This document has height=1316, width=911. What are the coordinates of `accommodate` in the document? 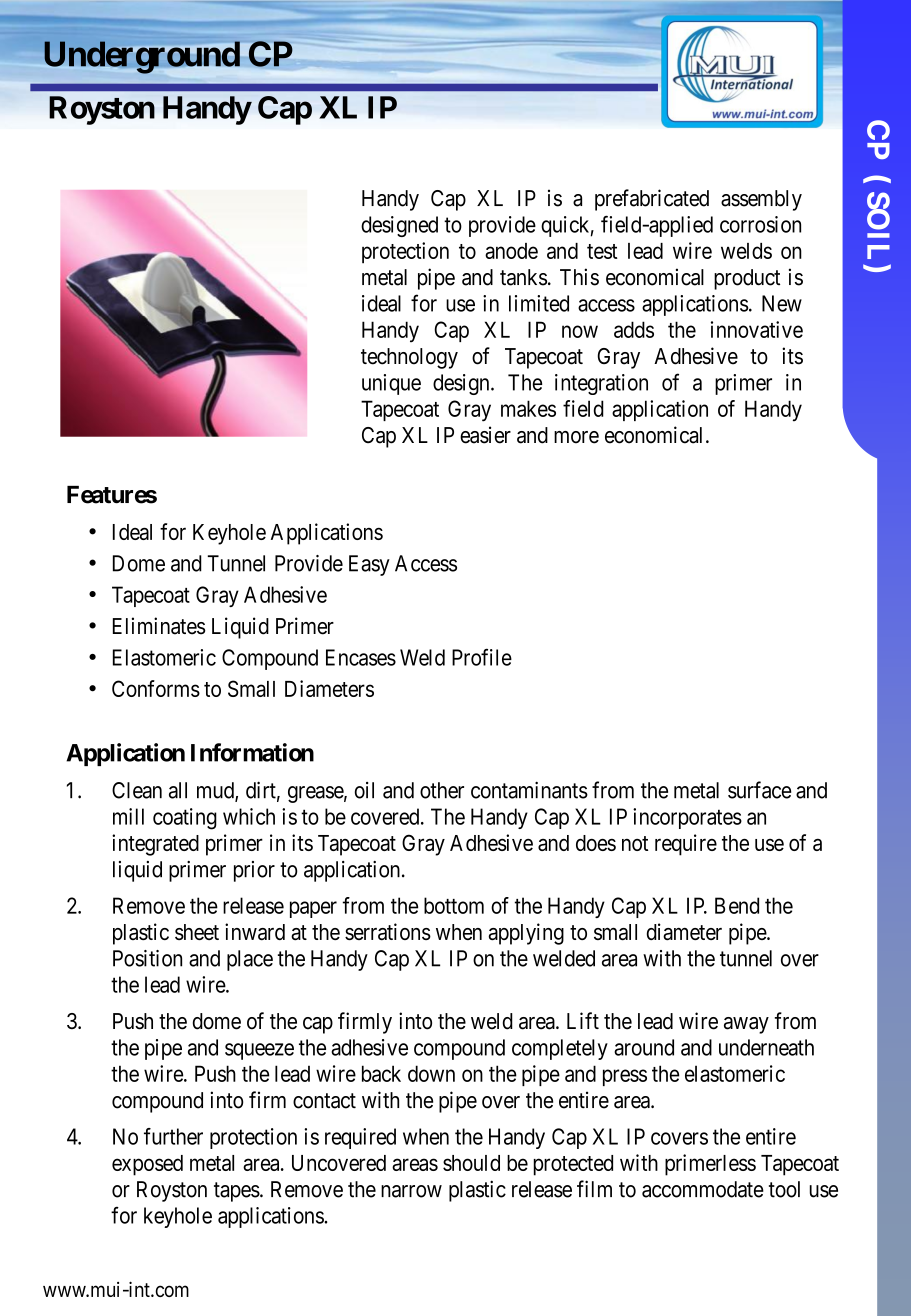 It's located at (703, 1189).
